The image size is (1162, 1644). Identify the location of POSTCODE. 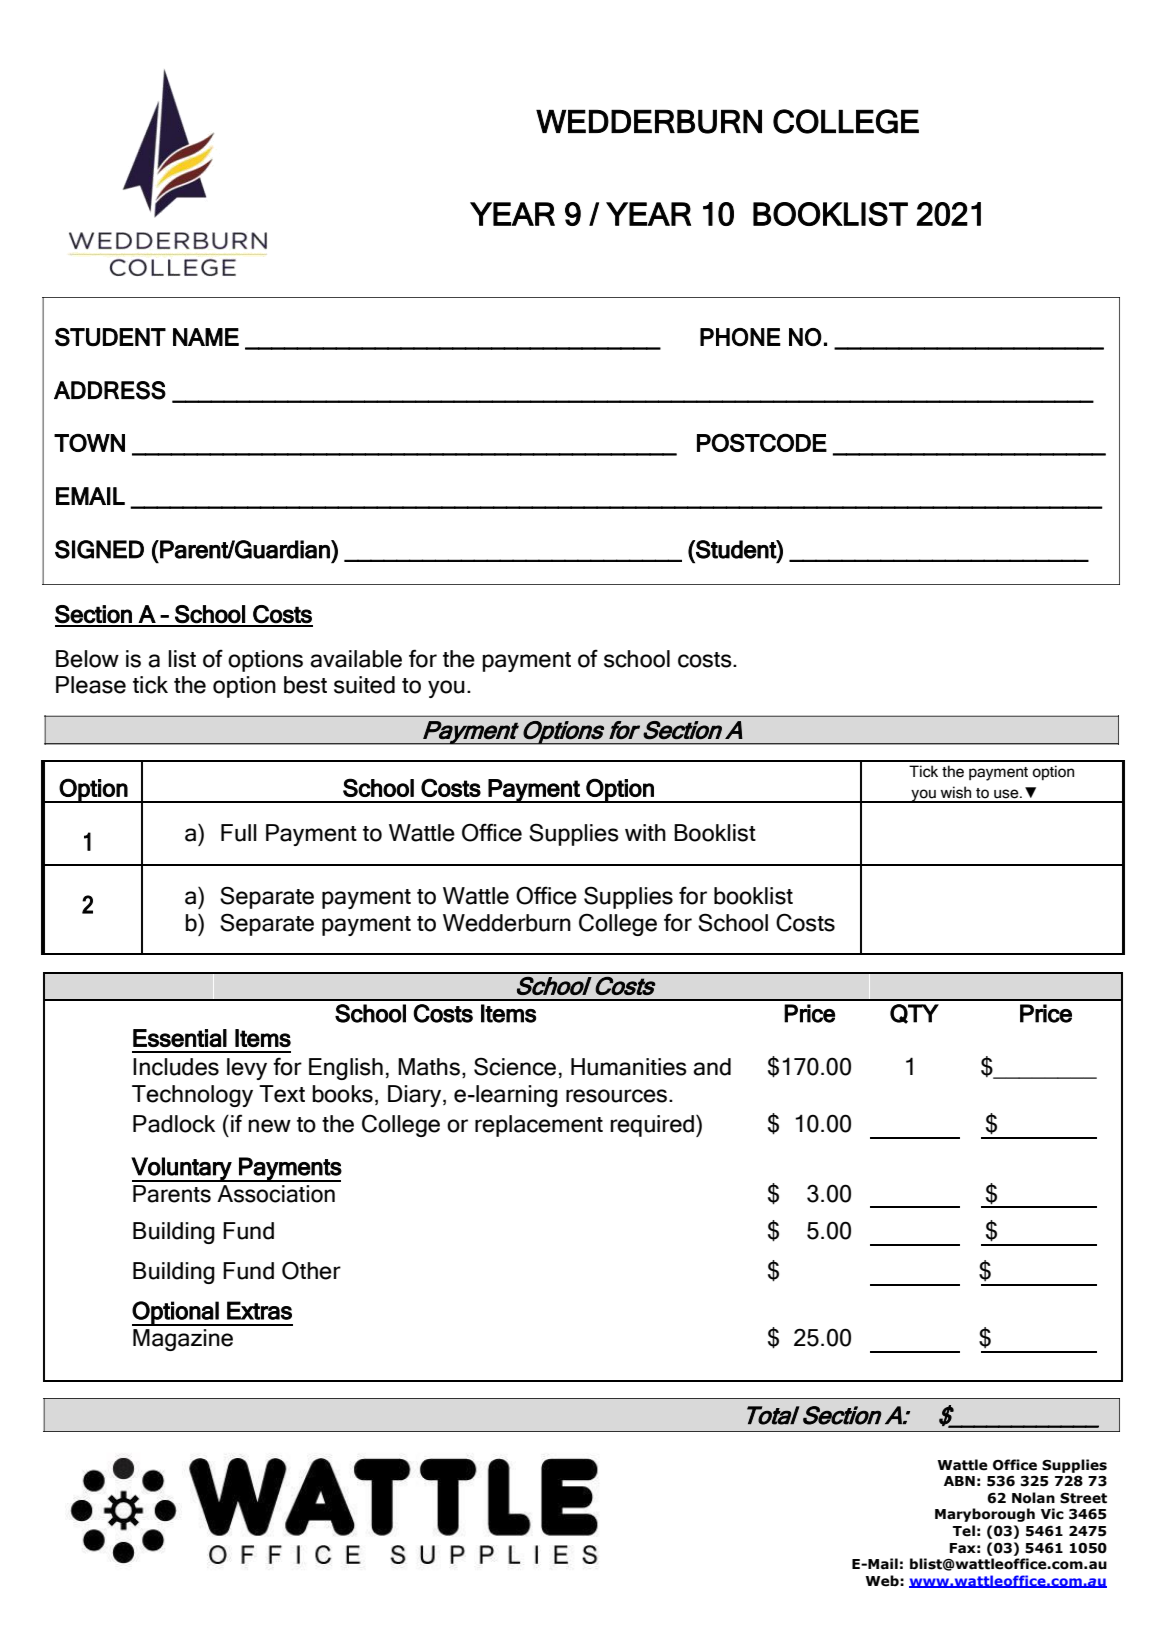
(762, 442).
